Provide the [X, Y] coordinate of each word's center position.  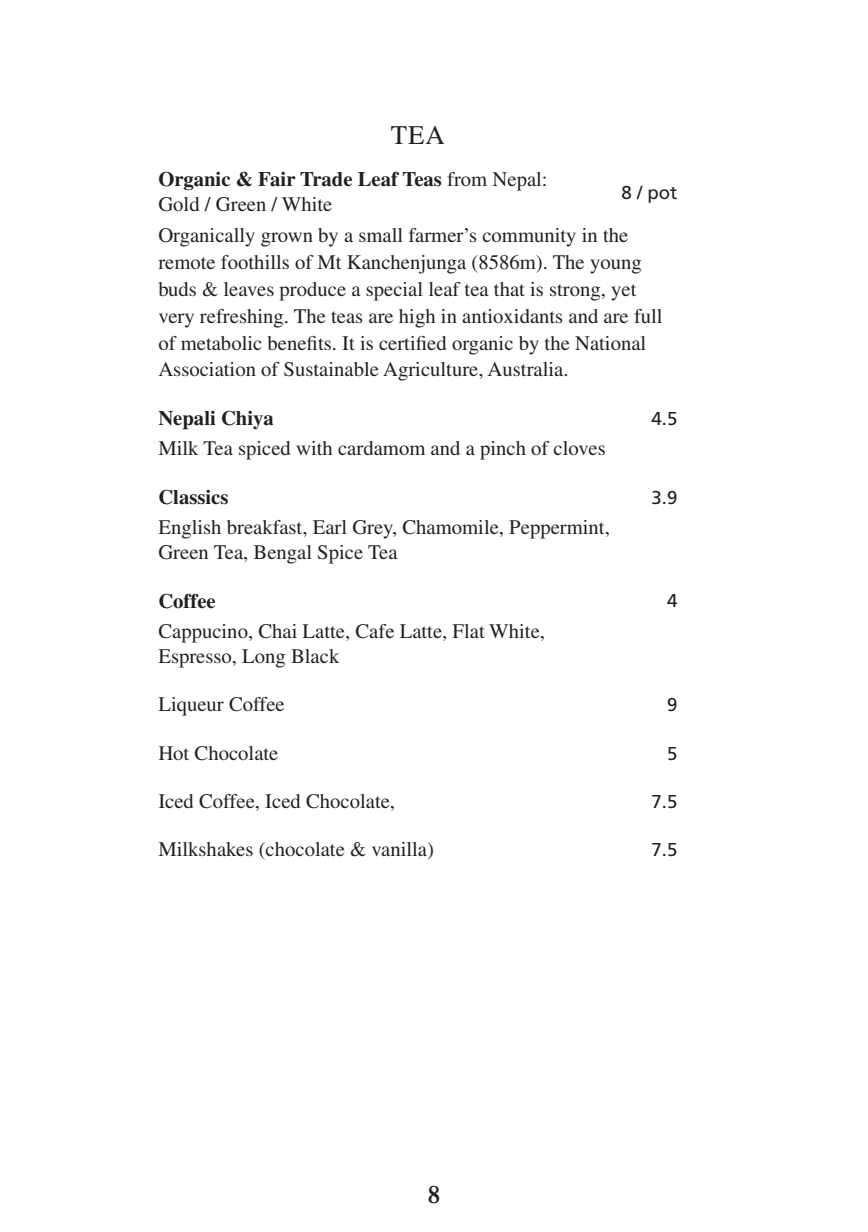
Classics [193, 497]
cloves [579, 448]
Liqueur [191, 706]
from [467, 179]
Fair [277, 179]
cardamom [381, 448]
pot [662, 195]
